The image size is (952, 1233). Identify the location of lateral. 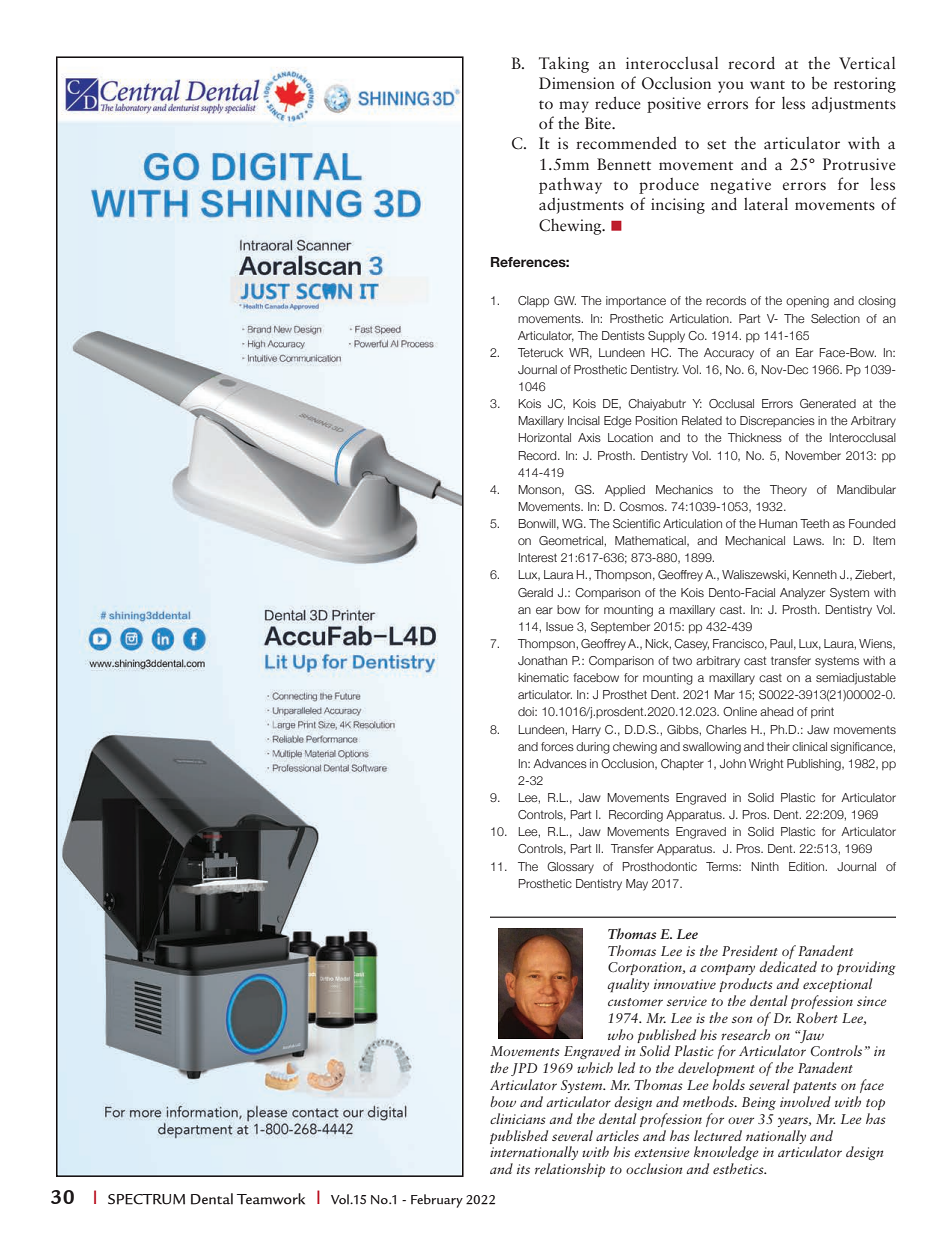
(766, 204).
